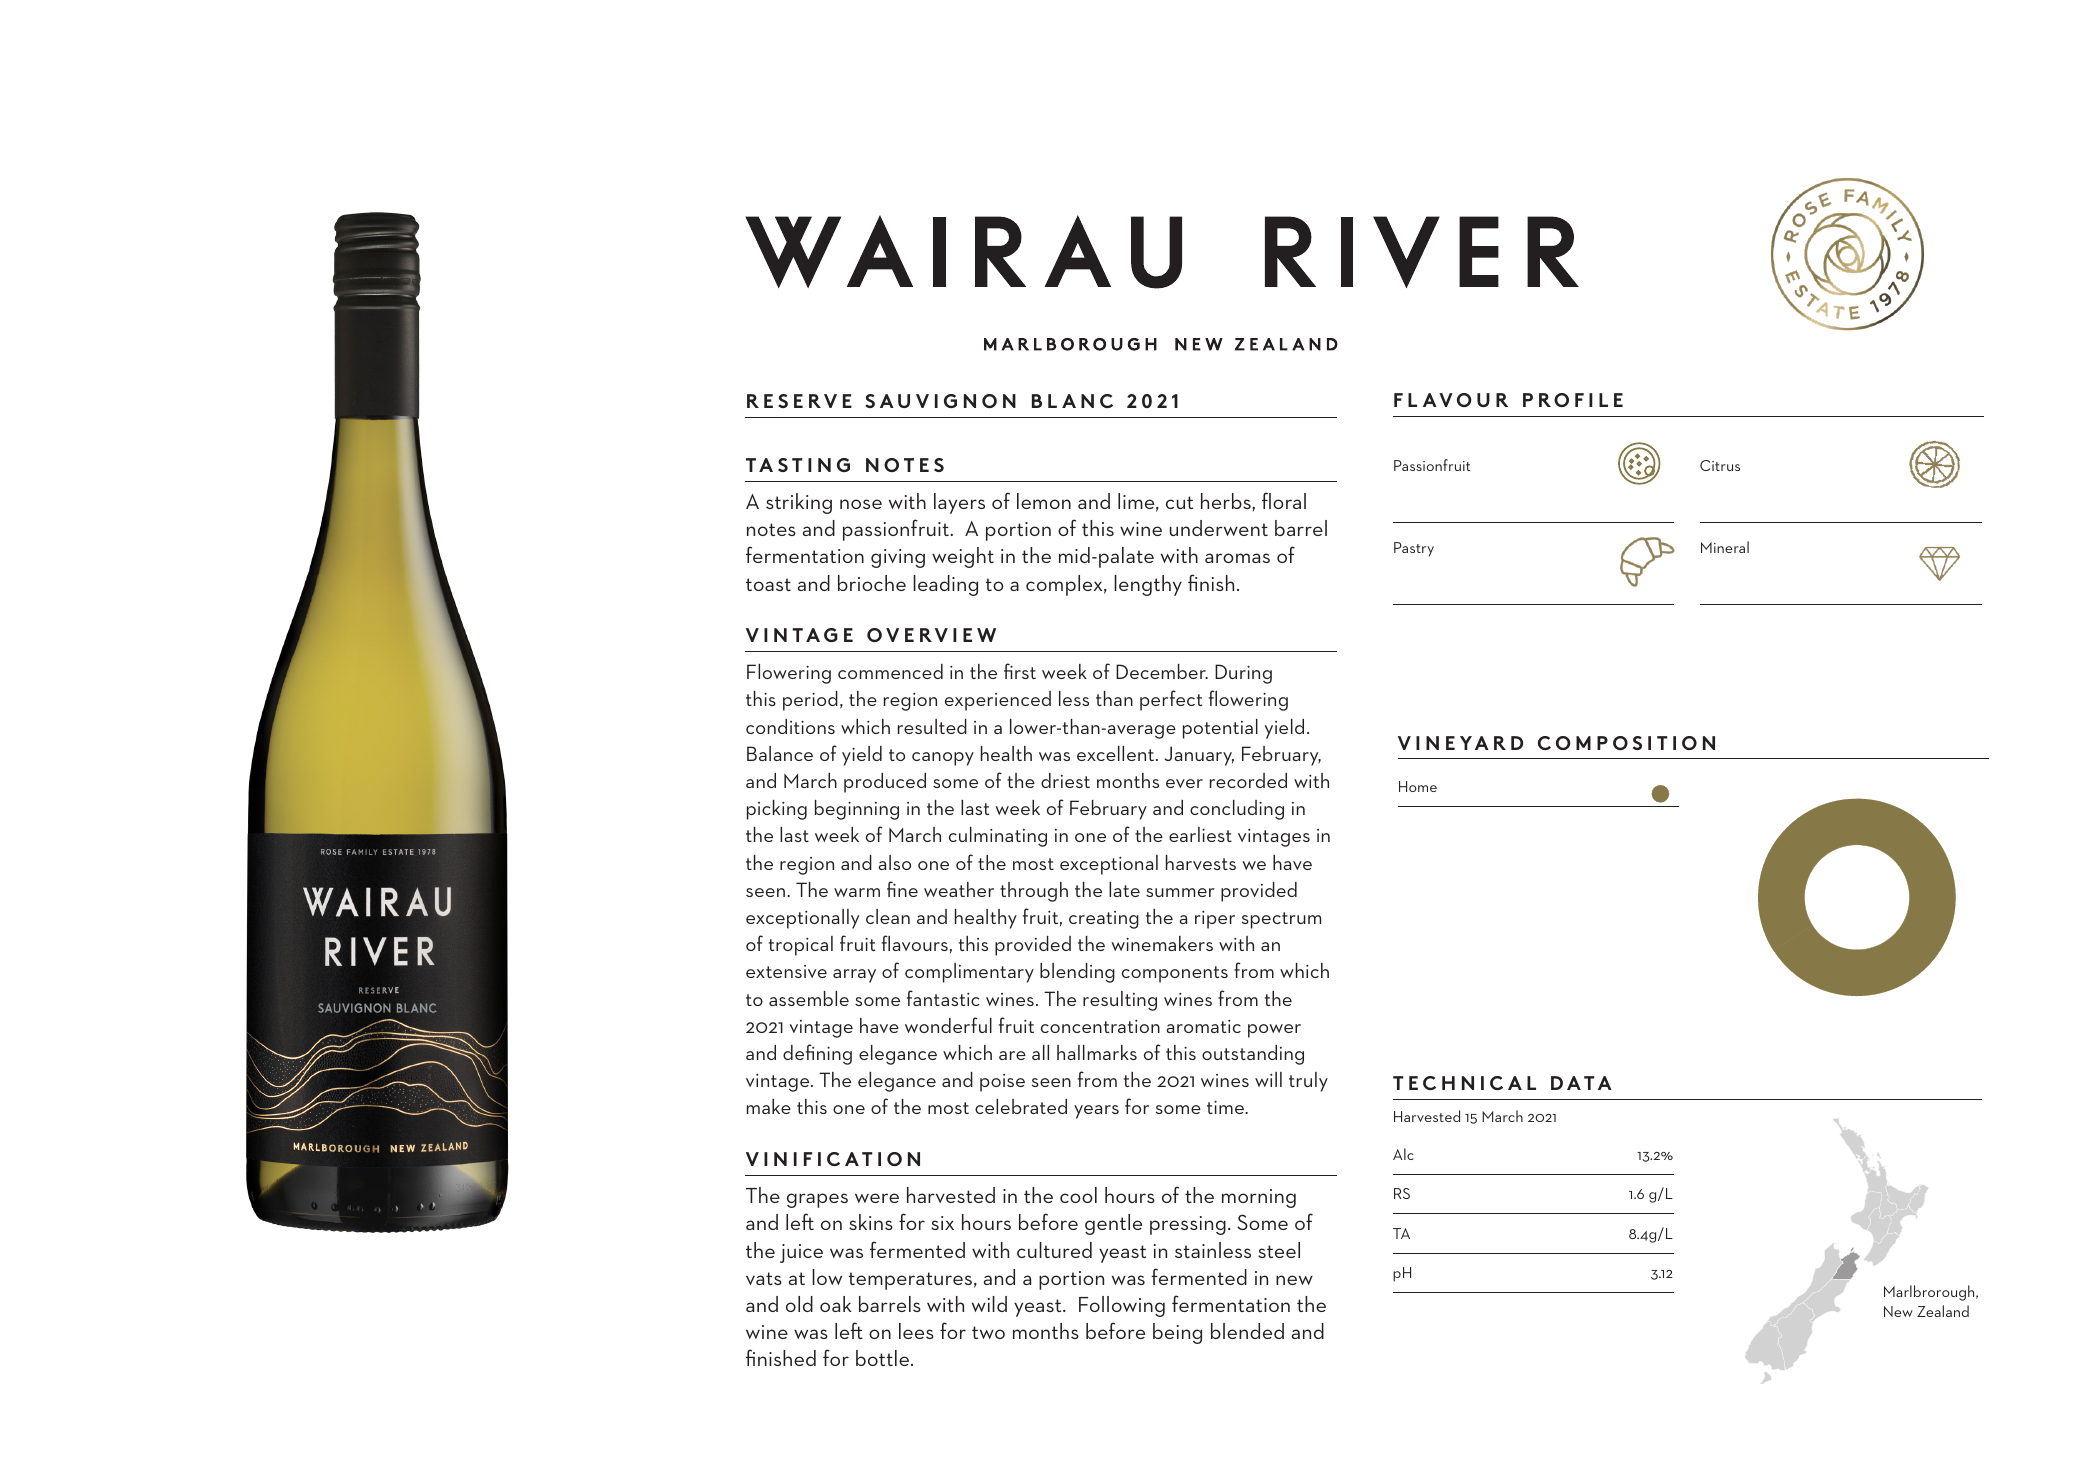  What do you see at coordinates (861, 504) in the document?
I see `nose` at bounding box center [861, 504].
